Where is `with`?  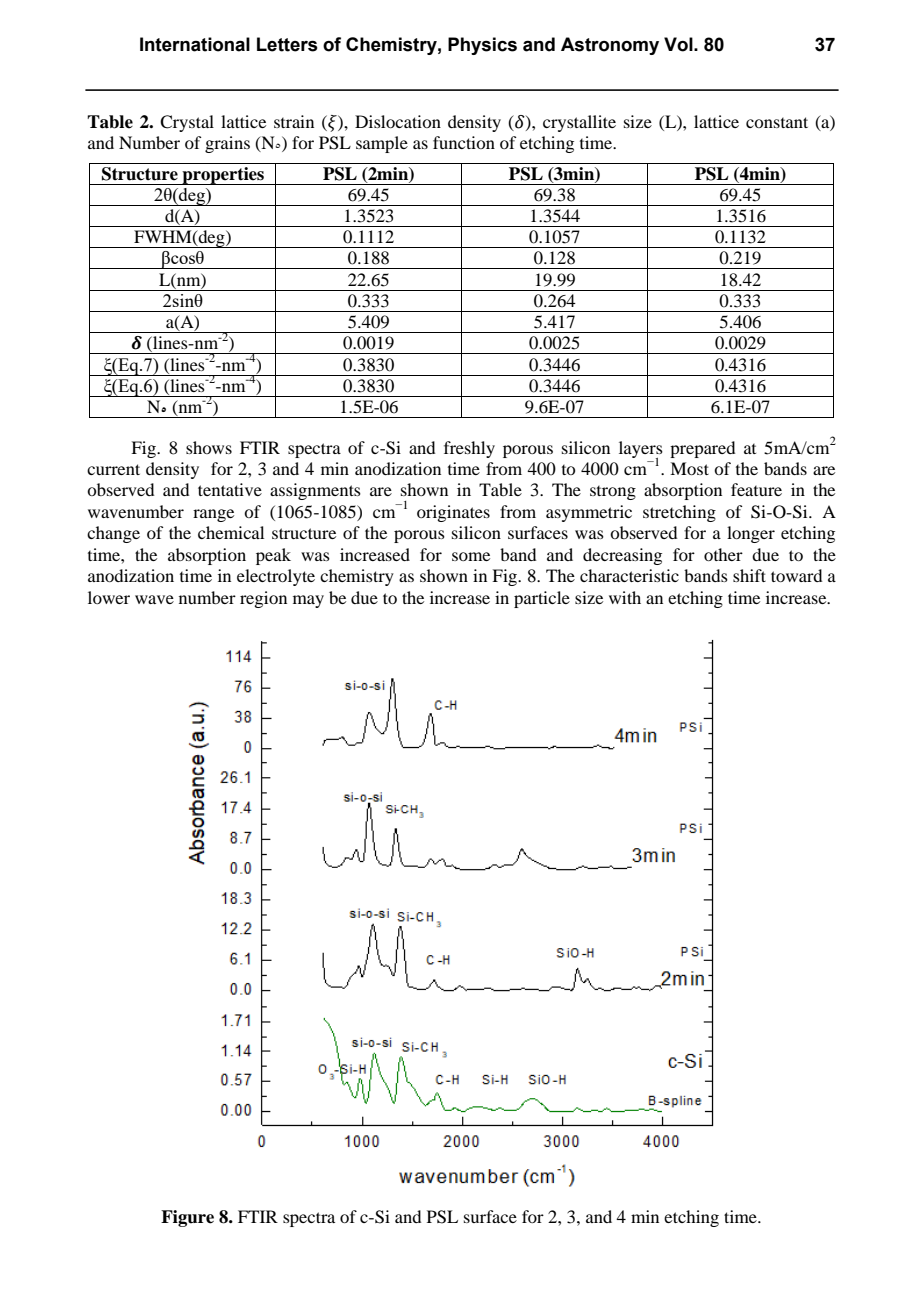
with is located at coordinates (625, 597).
